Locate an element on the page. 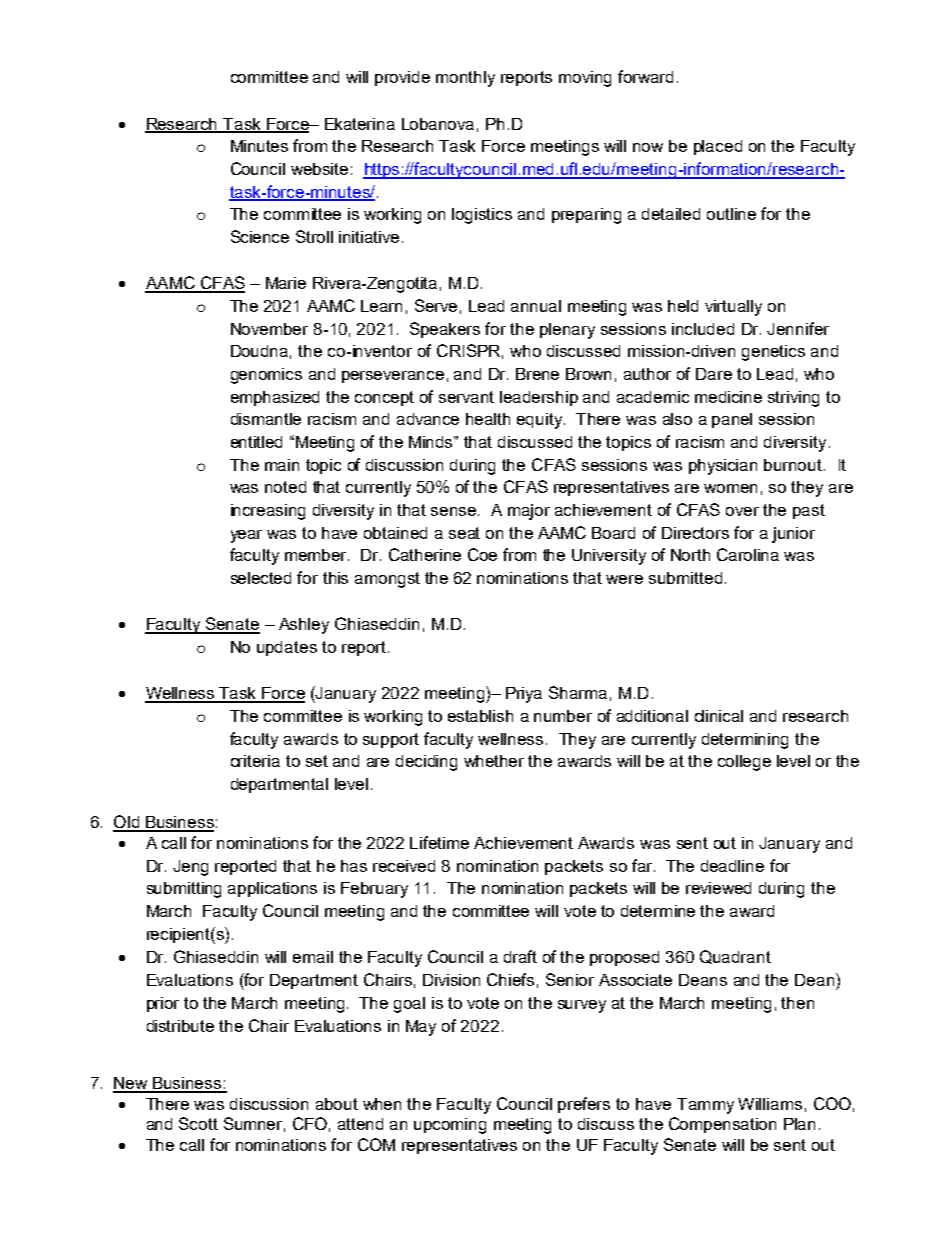 This image has height=1233, width=952. genomics is located at coordinates (266, 376).
